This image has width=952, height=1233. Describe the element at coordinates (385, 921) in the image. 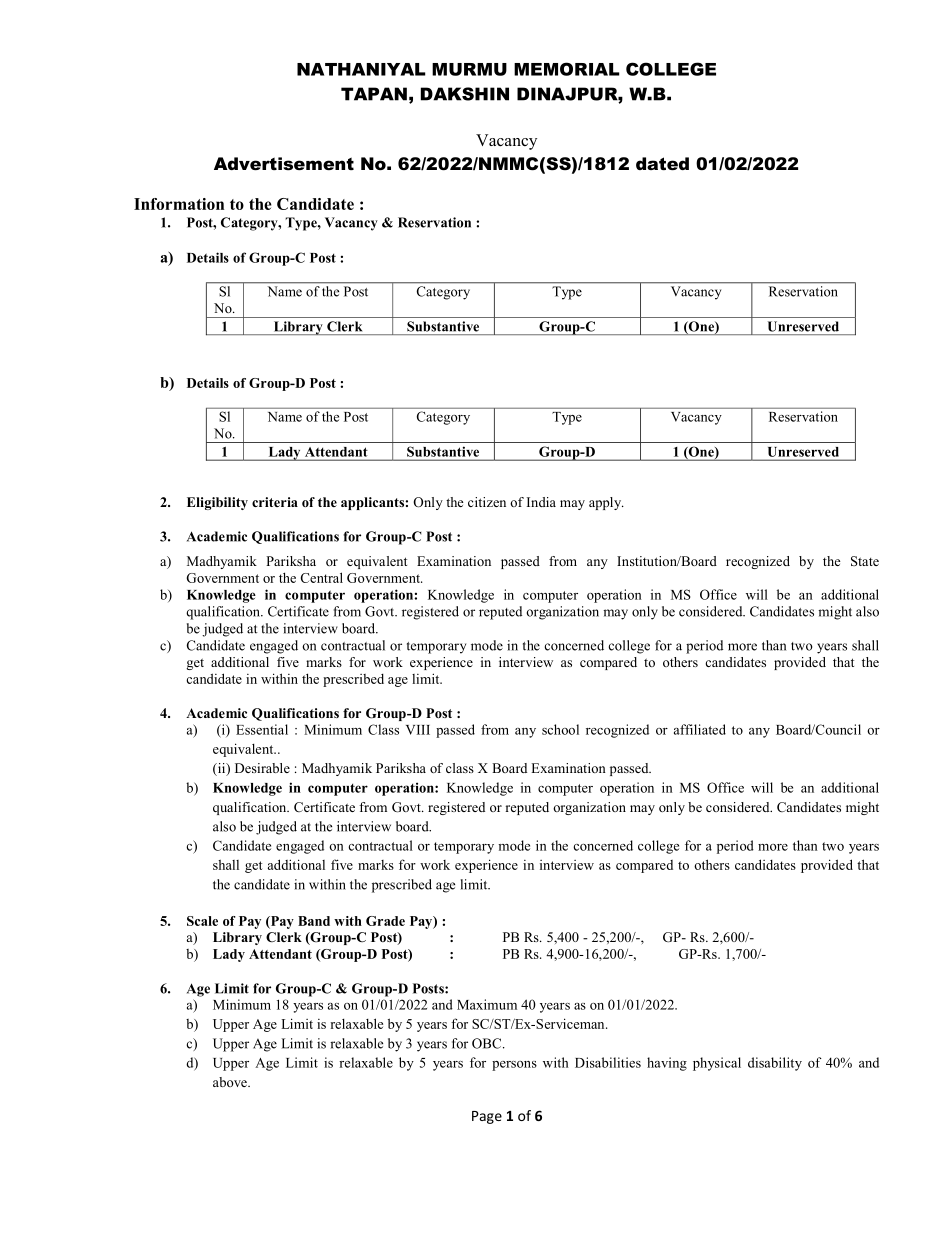

I see `Grade` at that location.
